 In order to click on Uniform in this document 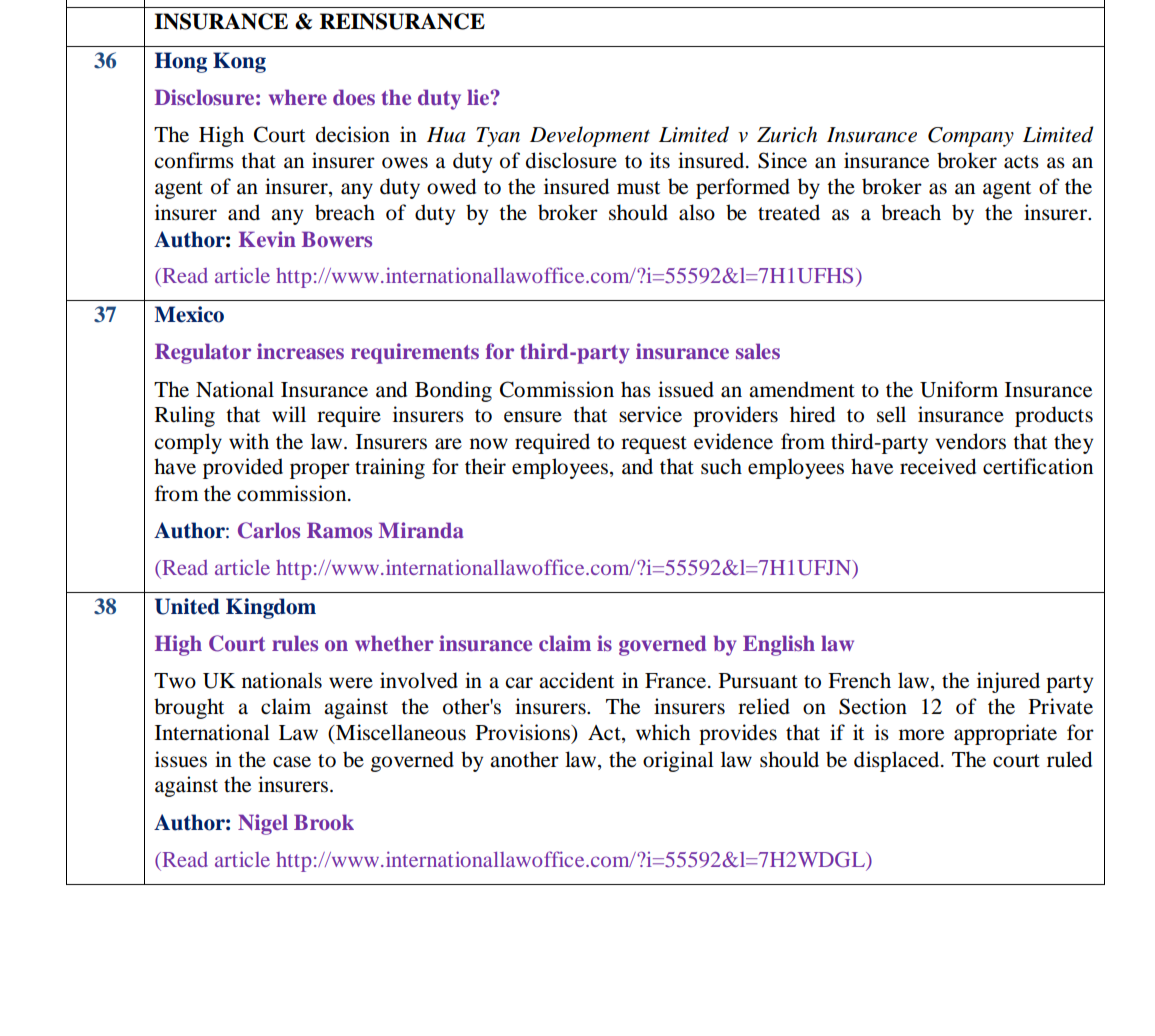, I will do `click(959, 389)`.
